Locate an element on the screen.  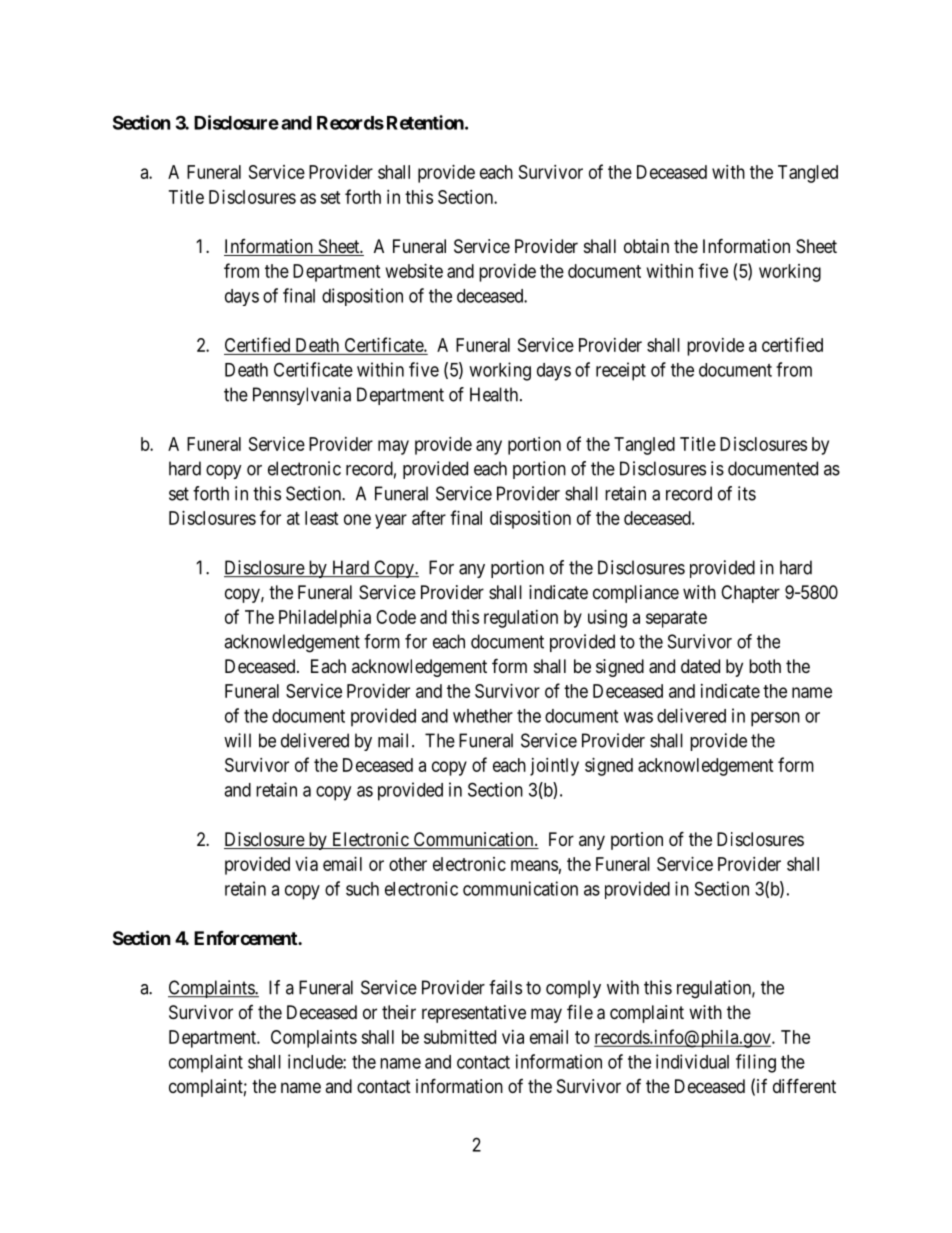
obtain is located at coordinates (646, 246).
